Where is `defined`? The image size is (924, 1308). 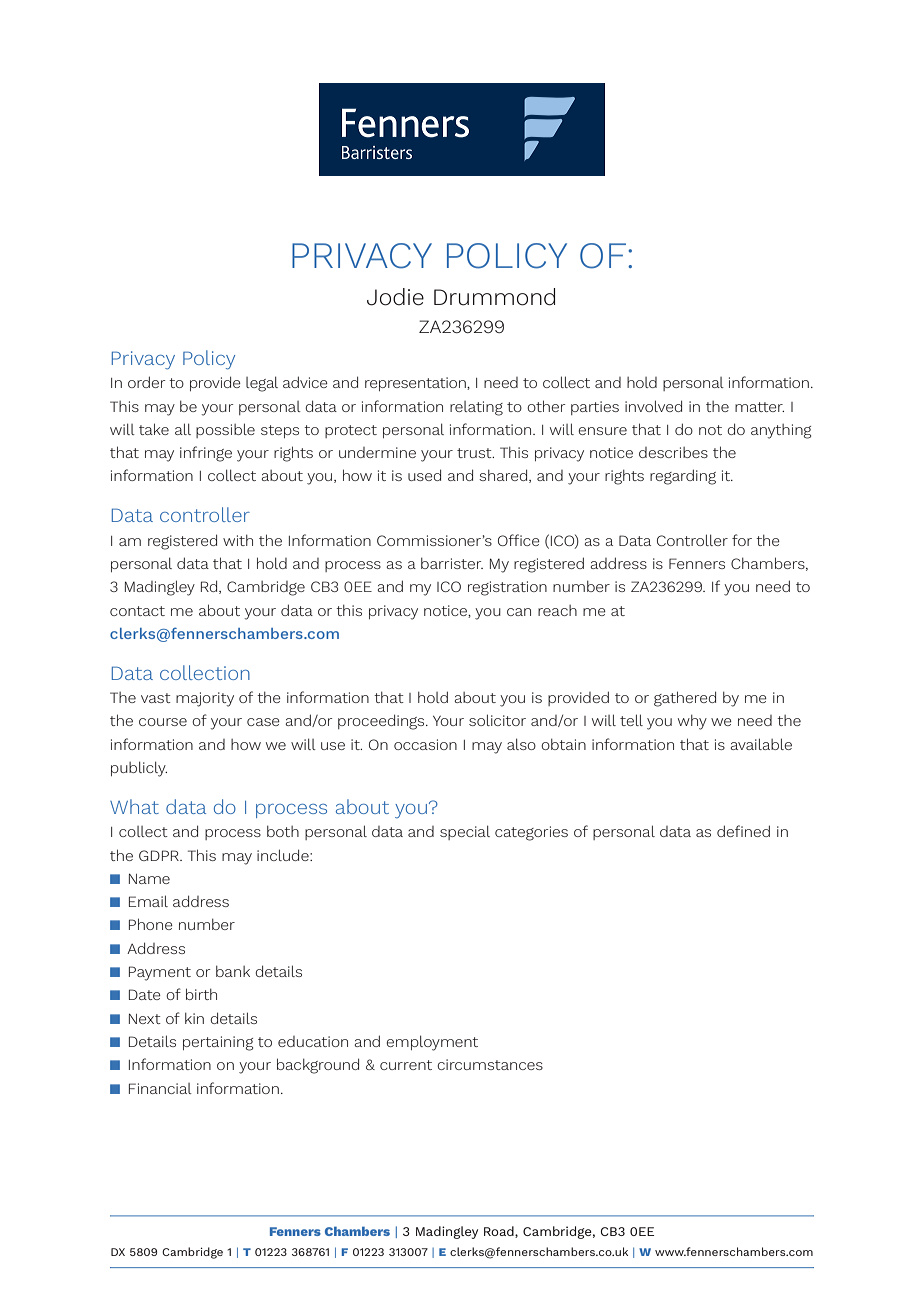 defined is located at coordinates (743, 831).
